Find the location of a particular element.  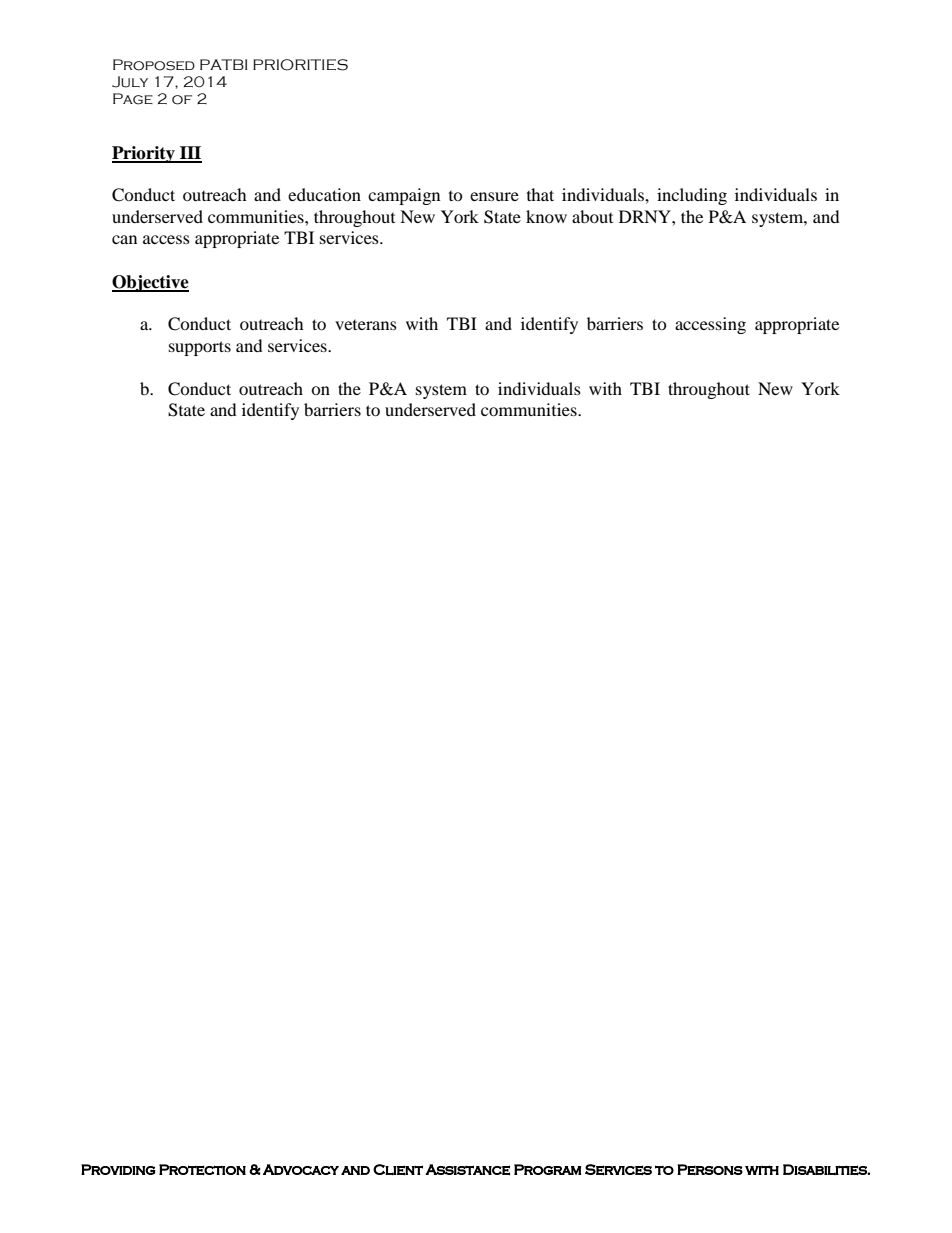

Protection is located at coordinates (202, 1170).
